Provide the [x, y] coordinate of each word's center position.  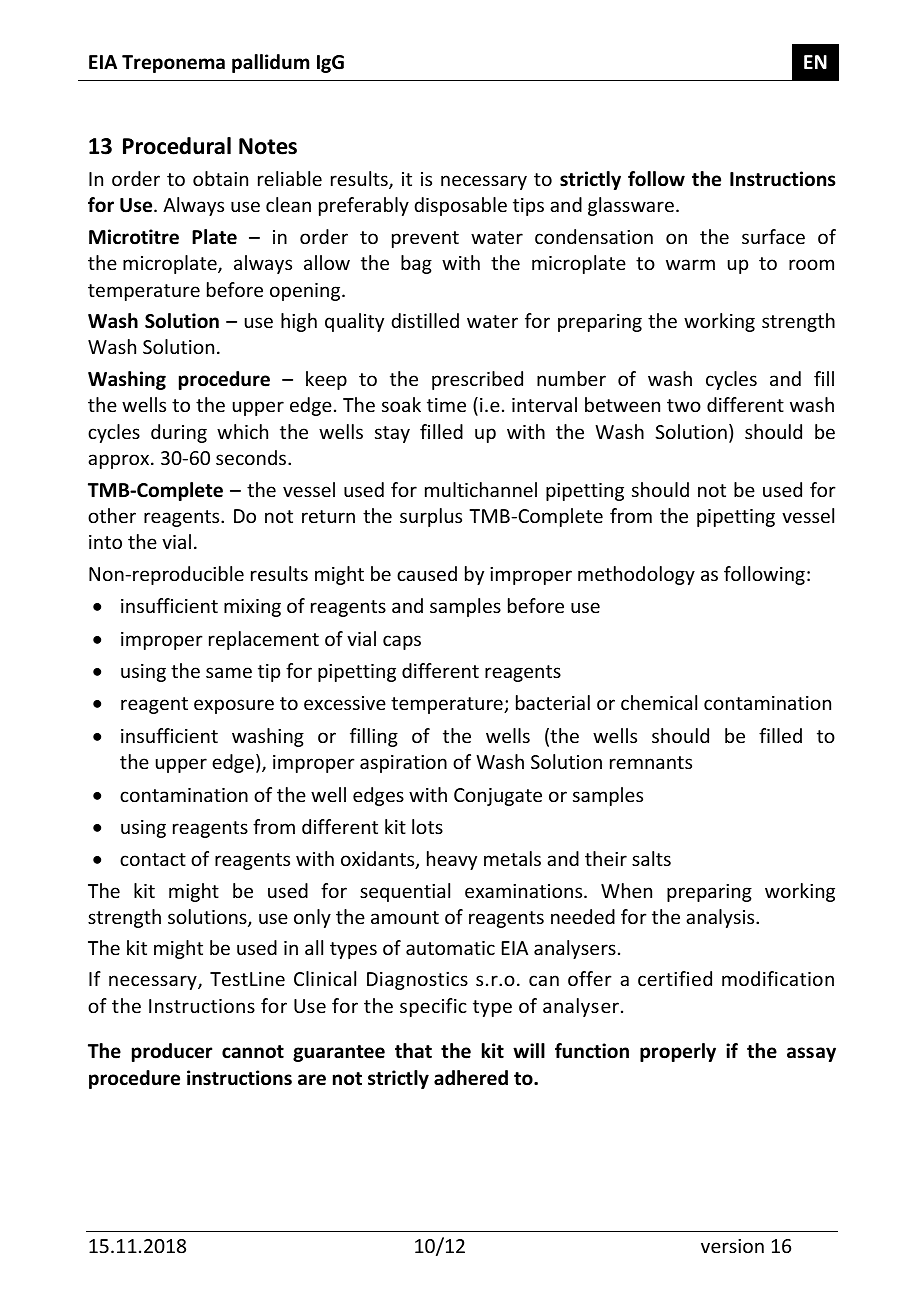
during [179, 433]
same [229, 672]
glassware [631, 206]
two [684, 405]
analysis [721, 918]
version [732, 1246]
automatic [450, 948]
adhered [471, 1078]
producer [172, 1052]
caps [402, 642]
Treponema [173, 64]
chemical [659, 702]
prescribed [477, 380]
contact [153, 859]
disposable [460, 206]
